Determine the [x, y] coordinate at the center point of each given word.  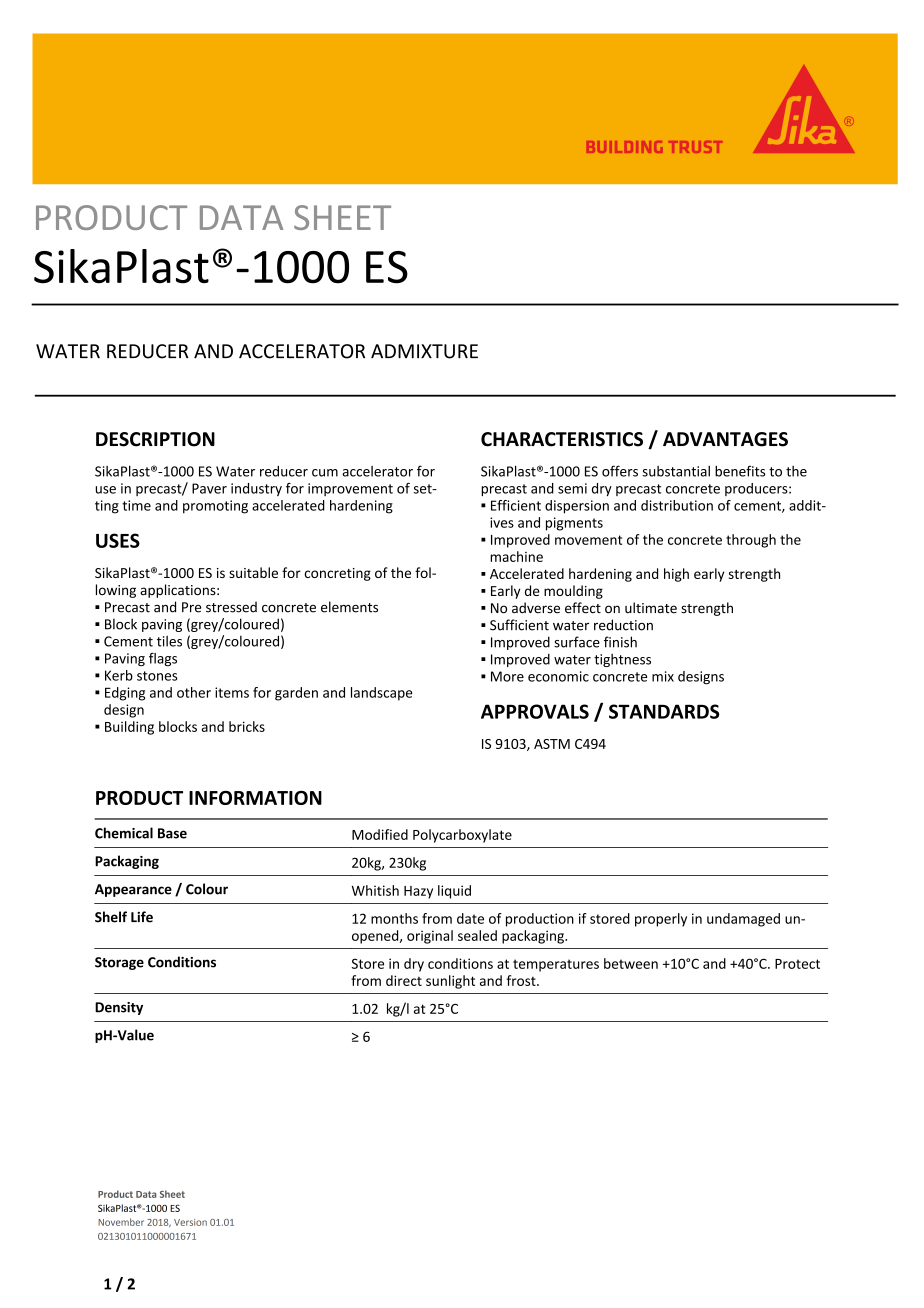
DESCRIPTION [155, 439]
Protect [797, 964]
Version [190, 1222]
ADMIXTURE [424, 351]
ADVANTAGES [725, 439]
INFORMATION [255, 798]
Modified [380, 834]
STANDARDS [664, 711]
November [121, 1222]
